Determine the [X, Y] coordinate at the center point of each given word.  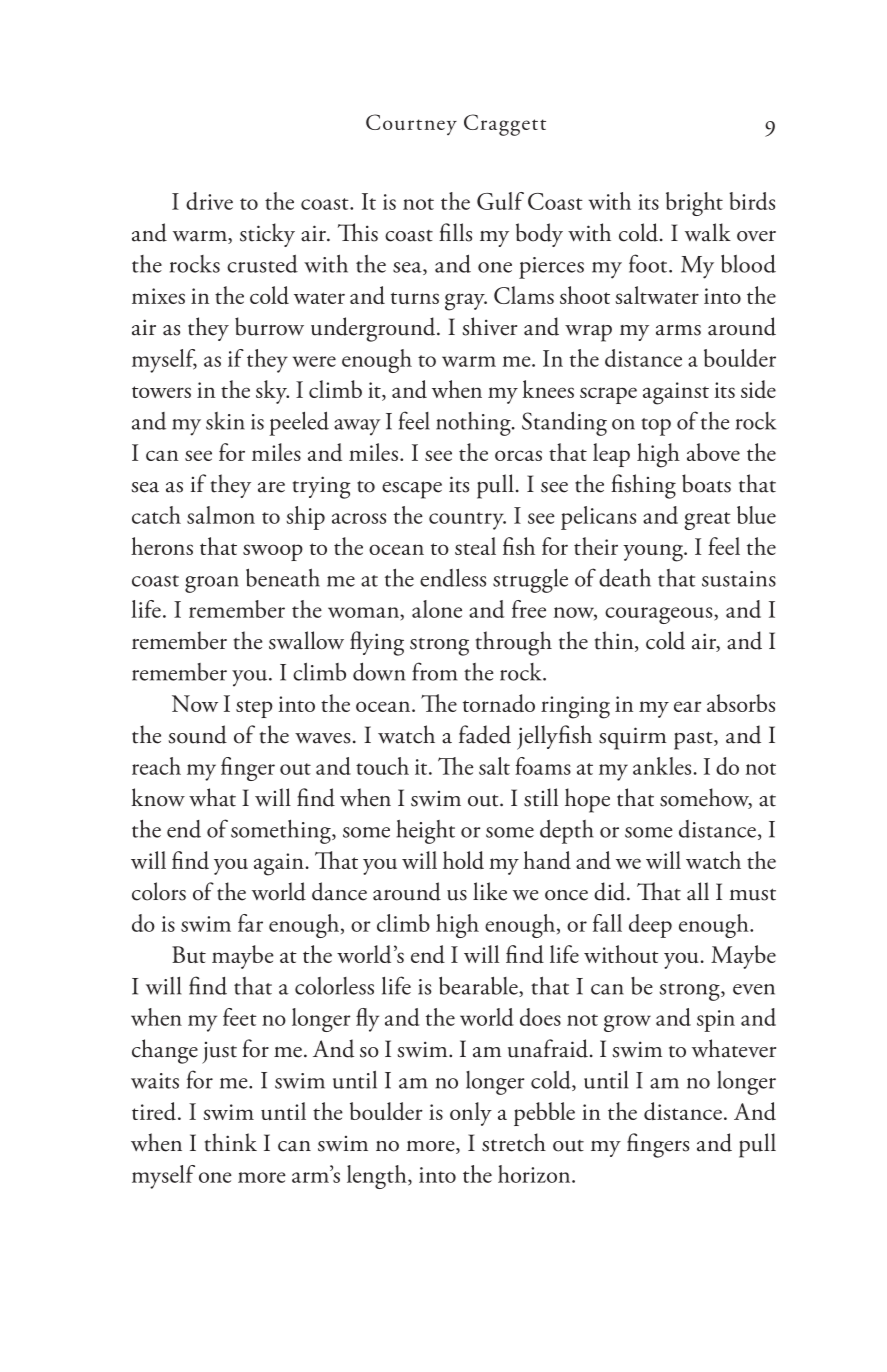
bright [694, 204]
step [254, 709]
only [471, 1114]
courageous [660, 615]
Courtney [411, 124]
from [434, 671]
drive [209, 201]
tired [154, 1111]
